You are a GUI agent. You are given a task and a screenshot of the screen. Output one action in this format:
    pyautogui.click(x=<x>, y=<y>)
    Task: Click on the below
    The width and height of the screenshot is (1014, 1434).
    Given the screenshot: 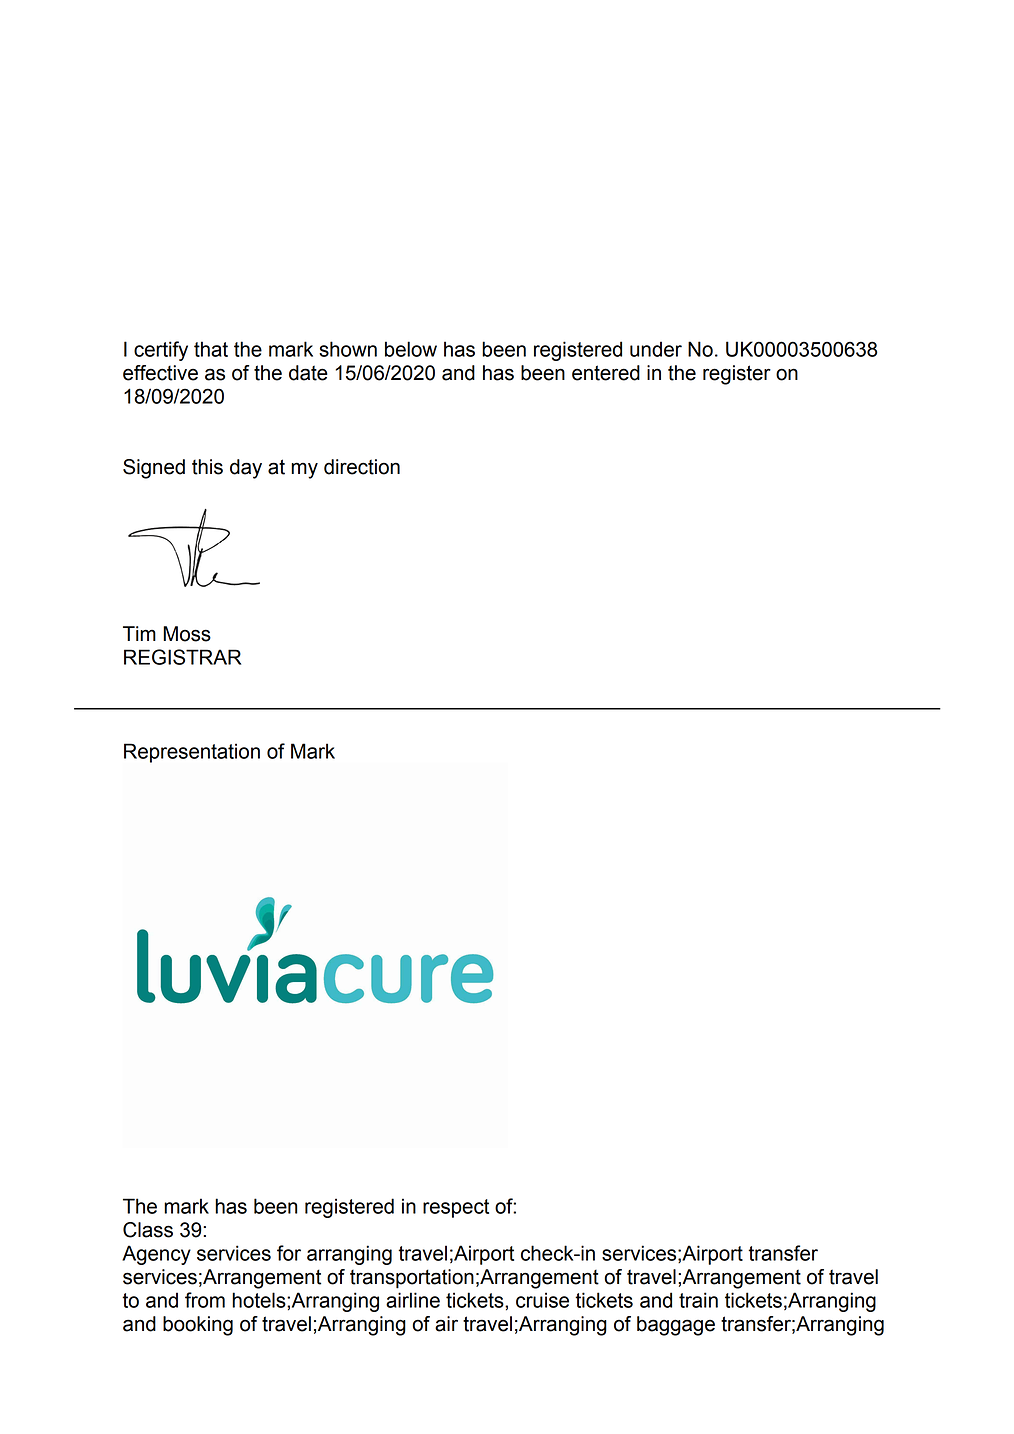 What is the action you would take?
    pyautogui.click(x=411, y=349)
